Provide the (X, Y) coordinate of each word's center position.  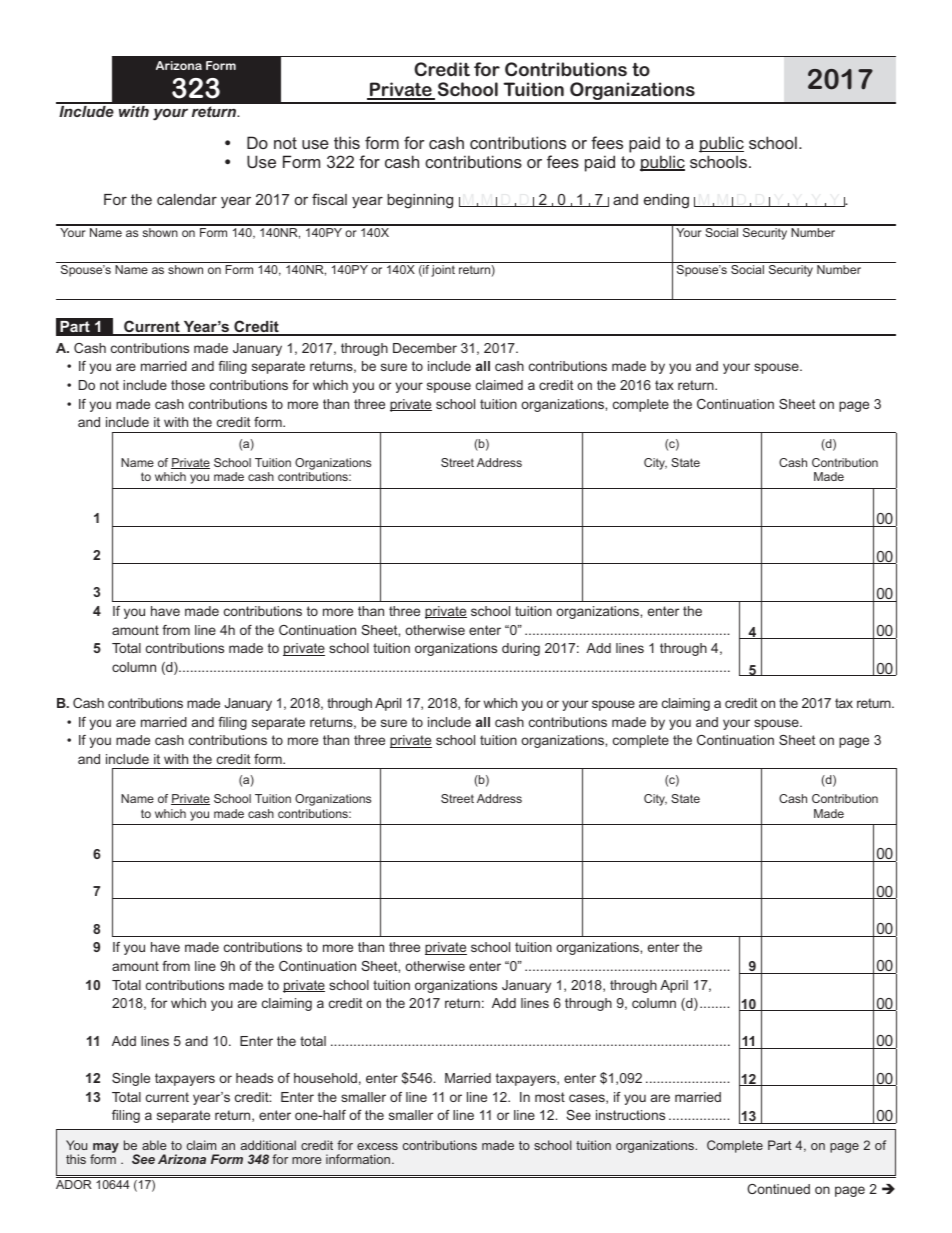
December (425, 348)
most (550, 1097)
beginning (420, 201)
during (521, 649)
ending (666, 201)
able (154, 1145)
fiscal (329, 199)
